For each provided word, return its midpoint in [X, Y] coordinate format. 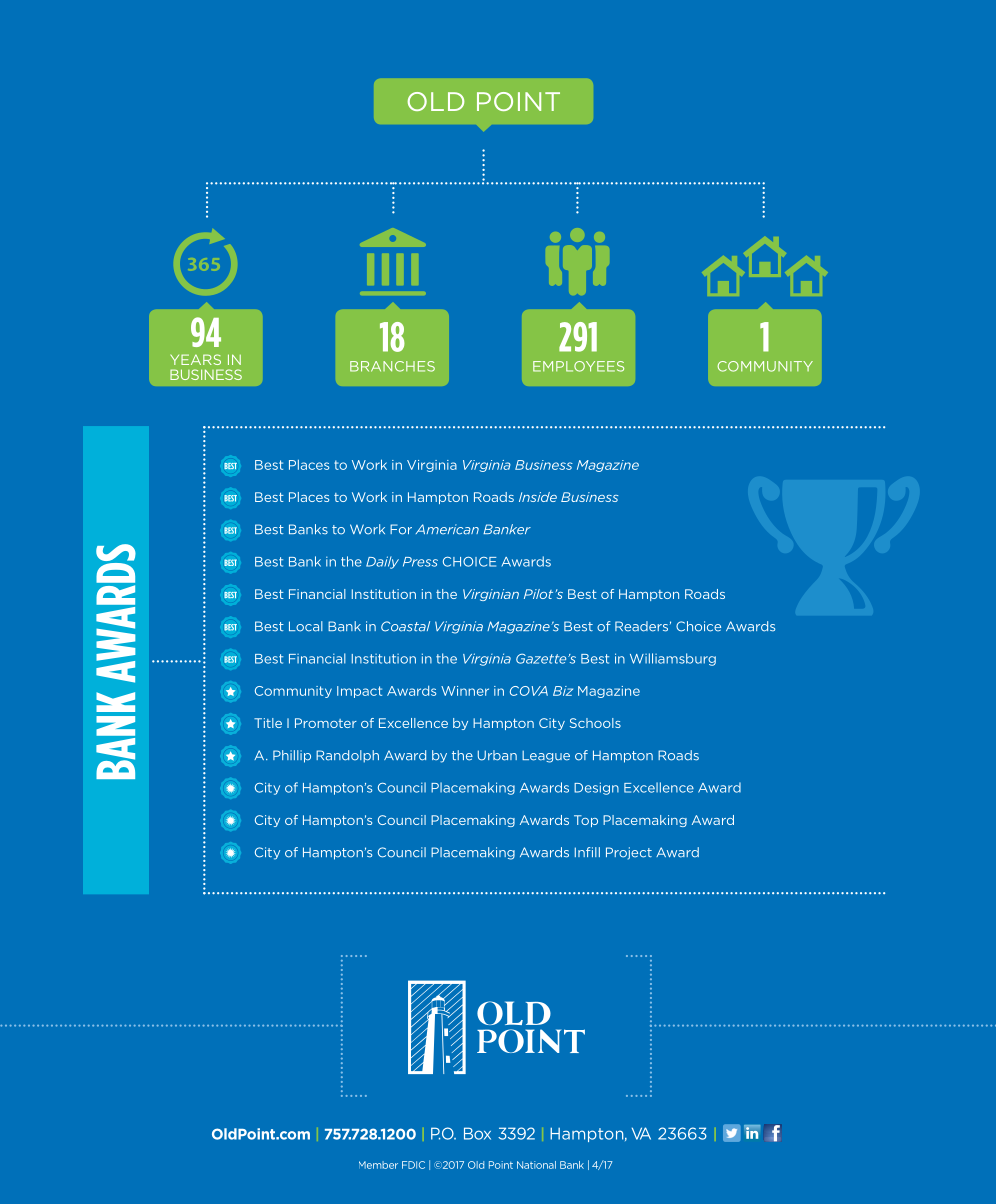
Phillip [292, 756]
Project [629, 853]
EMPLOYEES [578, 366]
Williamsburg [673, 659]
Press [420, 562]
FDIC [413, 1165]
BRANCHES [392, 366]
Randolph [347, 756]
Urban [497, 755]
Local [306, 626]
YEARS [195, 359]
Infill [587, 852]
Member [378, 1165]
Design [596, 788]
